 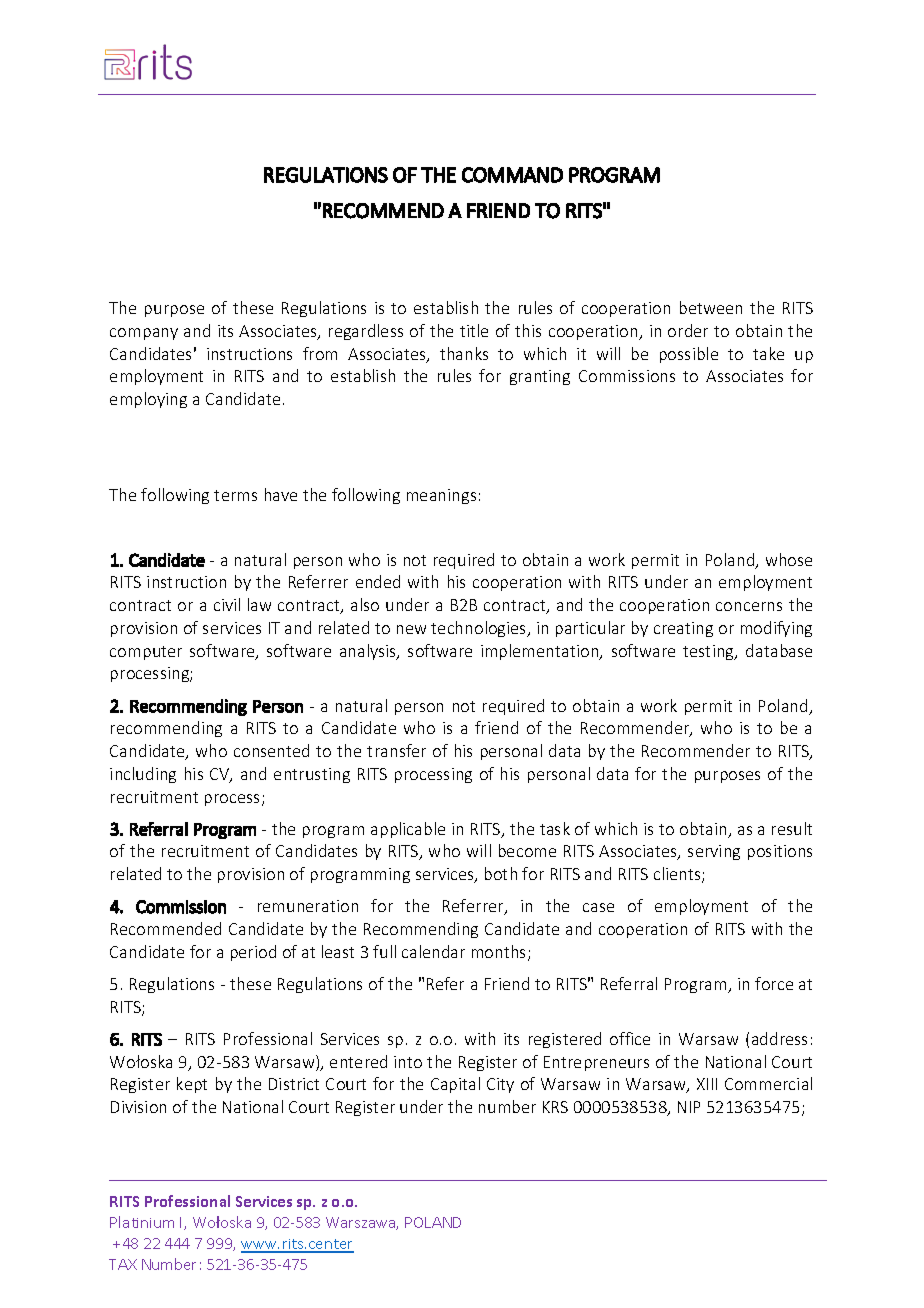 I want to click on kept, so click(x=192, y=1085).
